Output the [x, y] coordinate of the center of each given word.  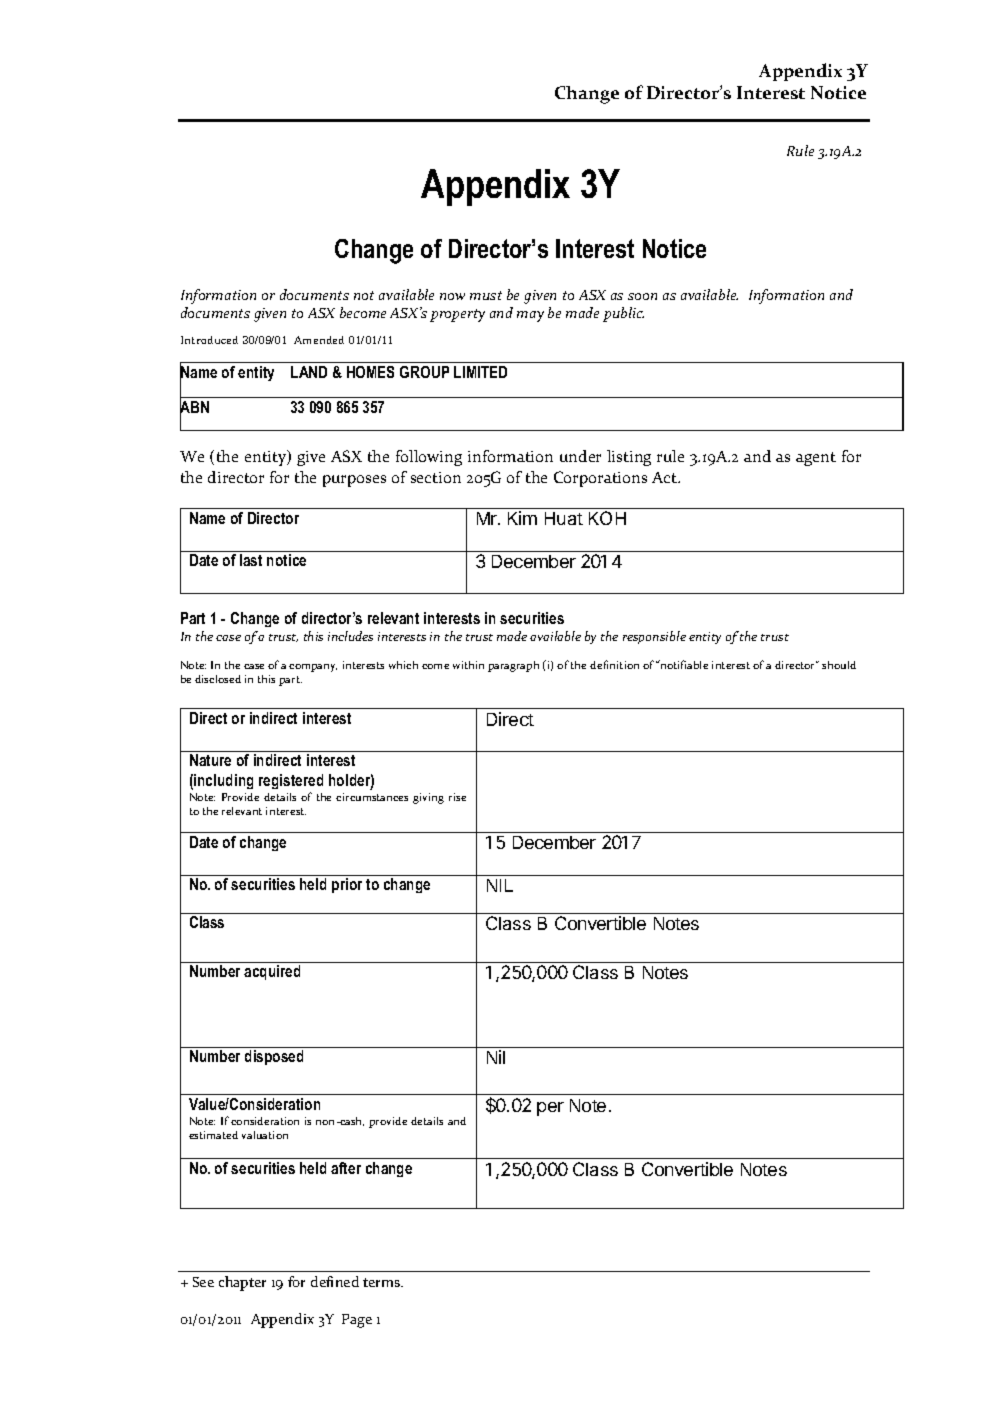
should [839, 665]
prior [347, 885]
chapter [242, 1283]
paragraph [513, 666]
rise [457, 797]
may [530, 316]
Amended [319, 340]
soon [642, 296]
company [313, 668]
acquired [272, 972]
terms [383, 1282]
